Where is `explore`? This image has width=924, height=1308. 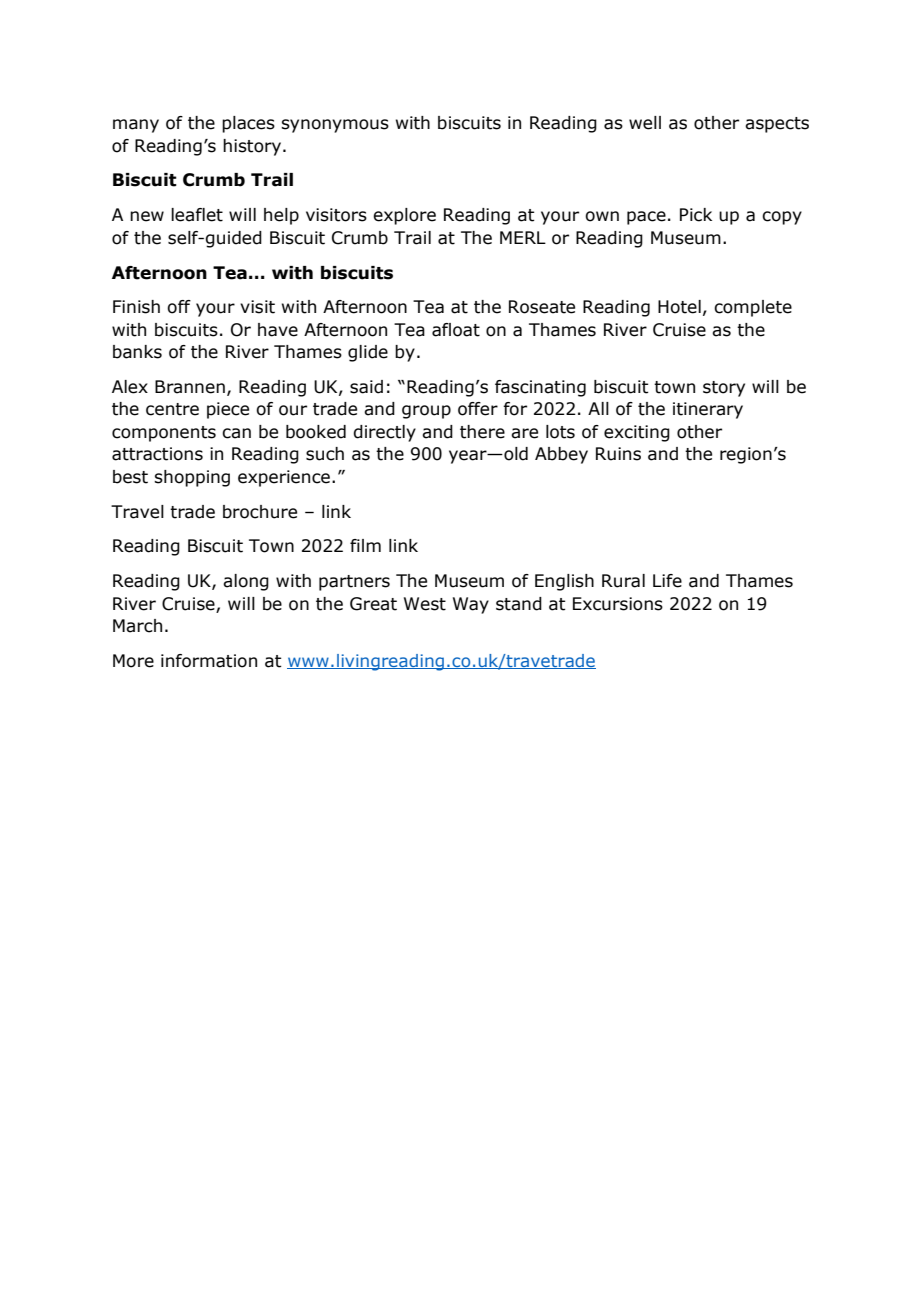 explore is located at coordinates (404, 216).
